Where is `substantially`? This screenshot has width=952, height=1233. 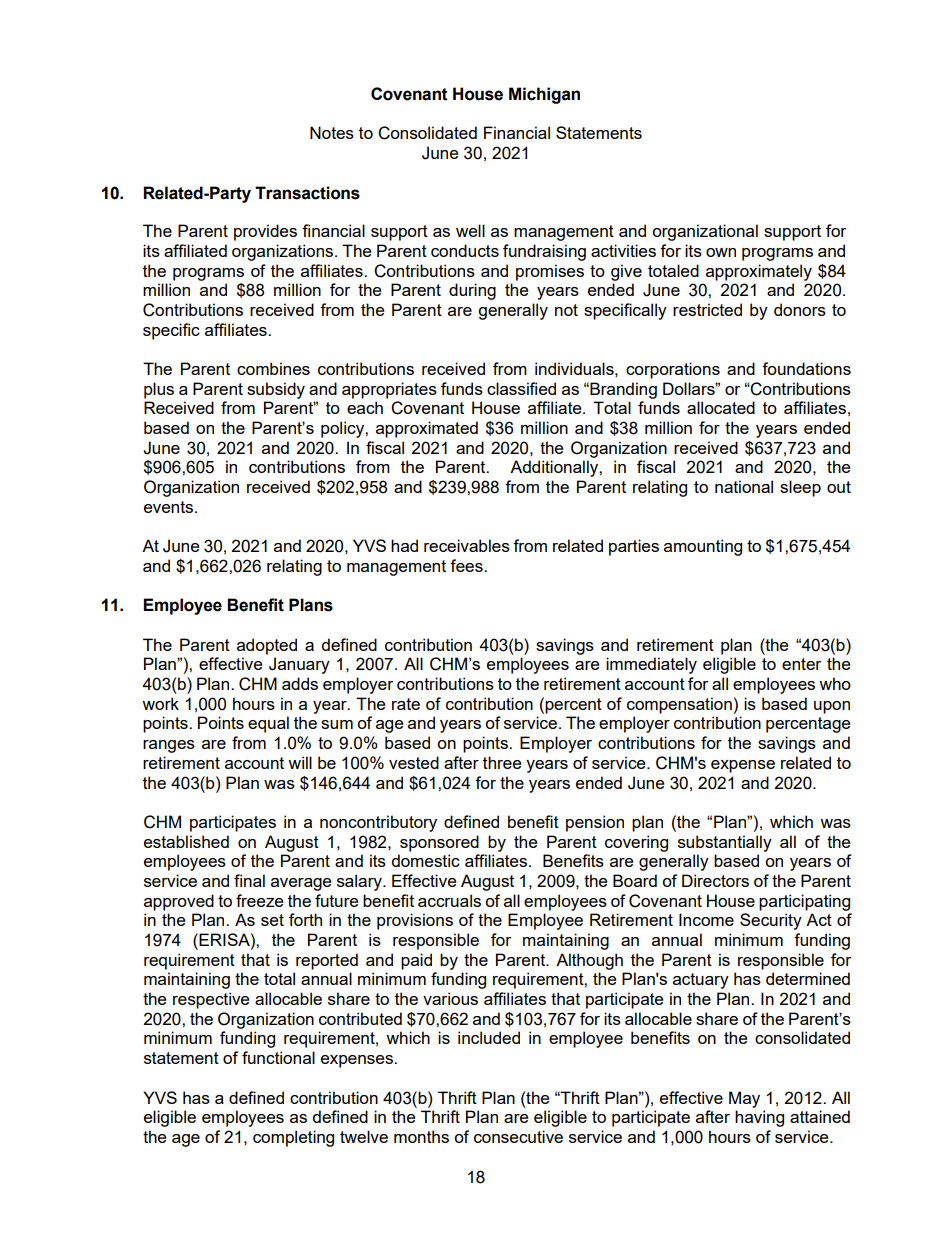
substantially is located at coordinates (725, 843).
